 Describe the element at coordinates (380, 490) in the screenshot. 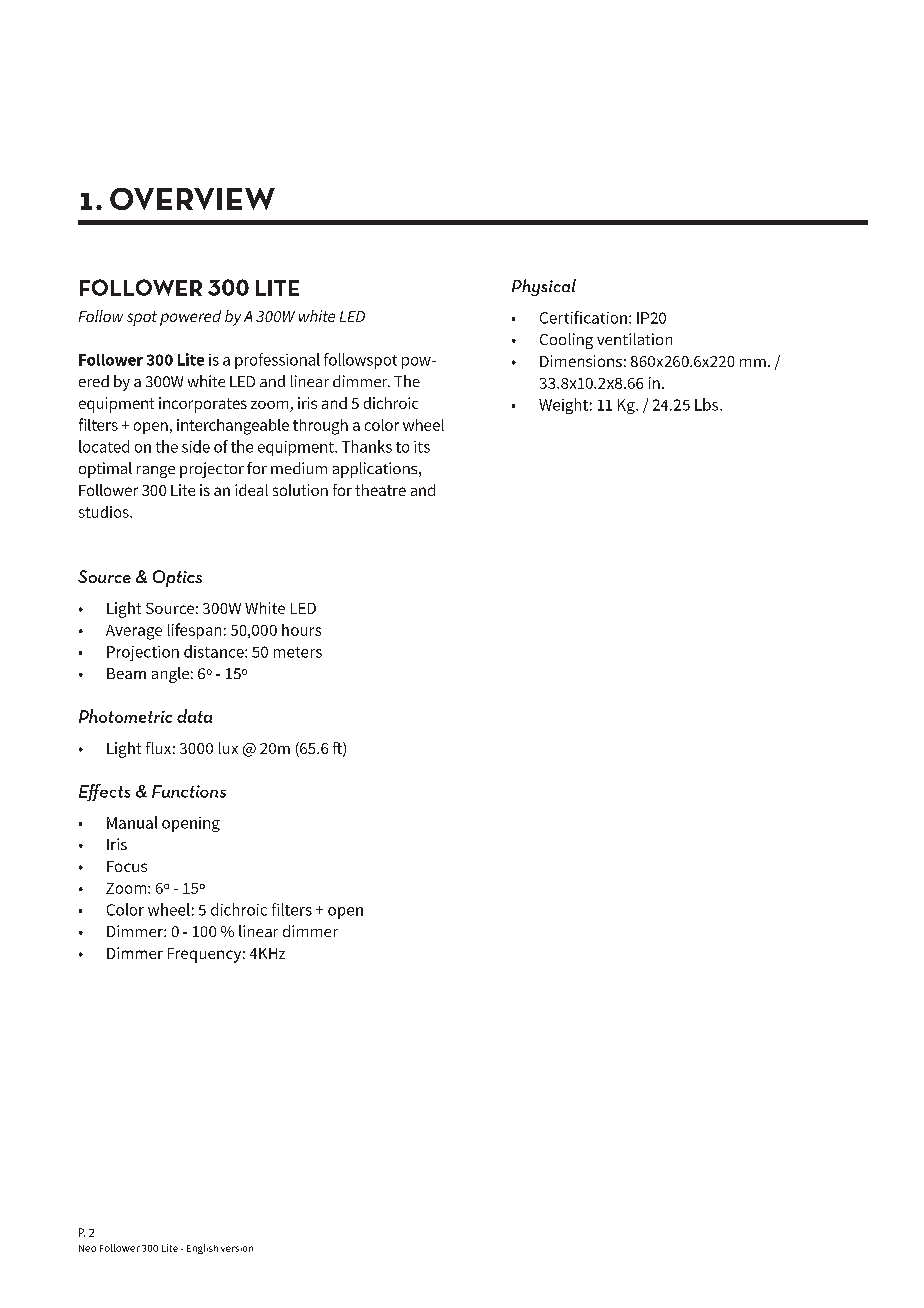

I see `theatre` at that location.
